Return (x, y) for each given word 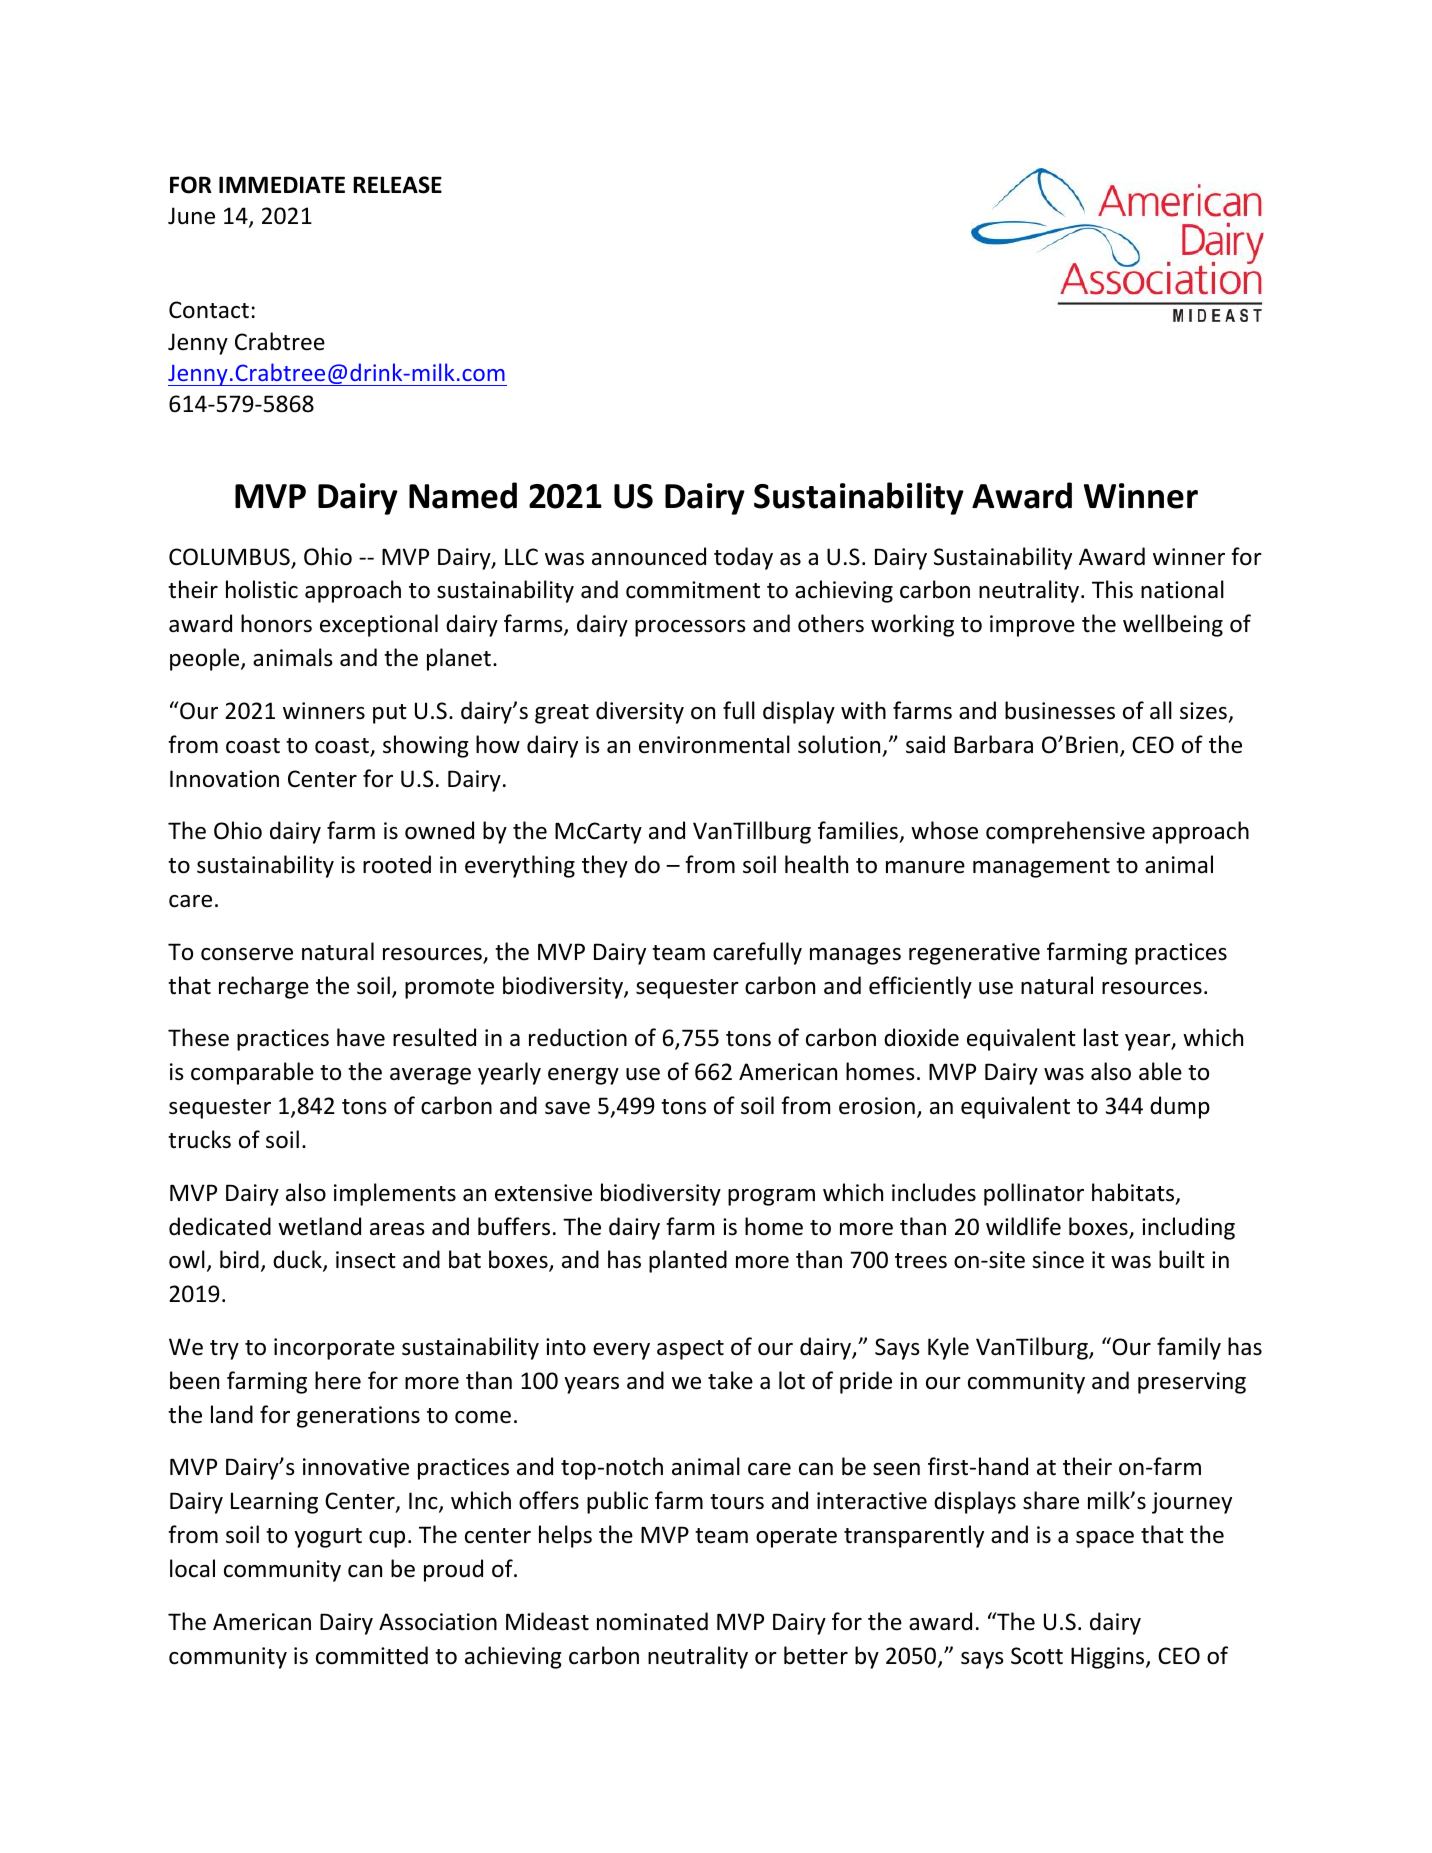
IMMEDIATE (282, 184)
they (605, 866)
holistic (262, 589)
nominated (652, 1621)
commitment (693, 590)
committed (372, 1655)
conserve (247, 954)
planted (688, 1261)
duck (298, 1261)
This (1112, 589)
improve (1032, 626)
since (1058, 1260)
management (1041, 868)
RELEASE (397, 185)
